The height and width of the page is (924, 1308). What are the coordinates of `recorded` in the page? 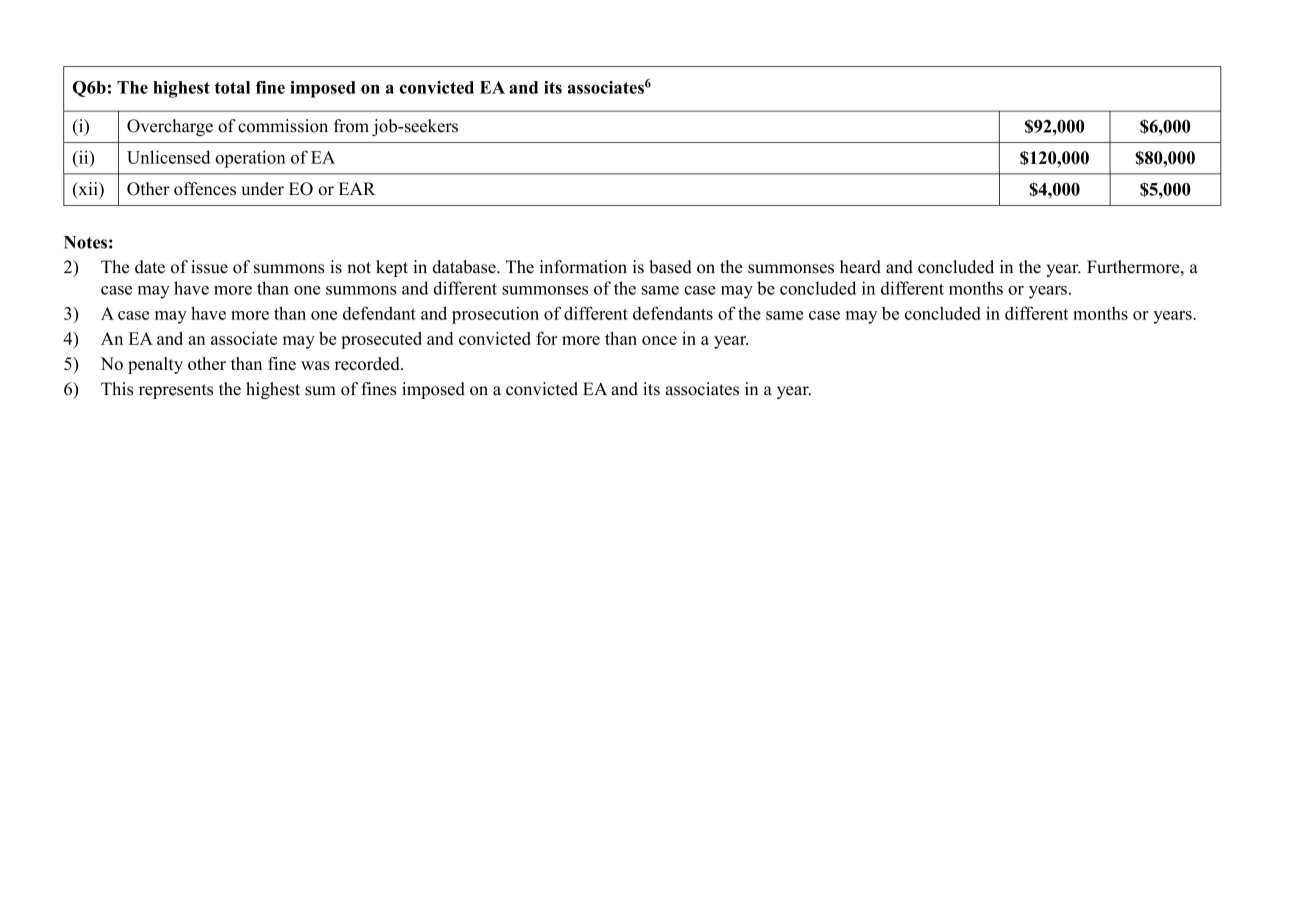 It's located at (368, 363).
